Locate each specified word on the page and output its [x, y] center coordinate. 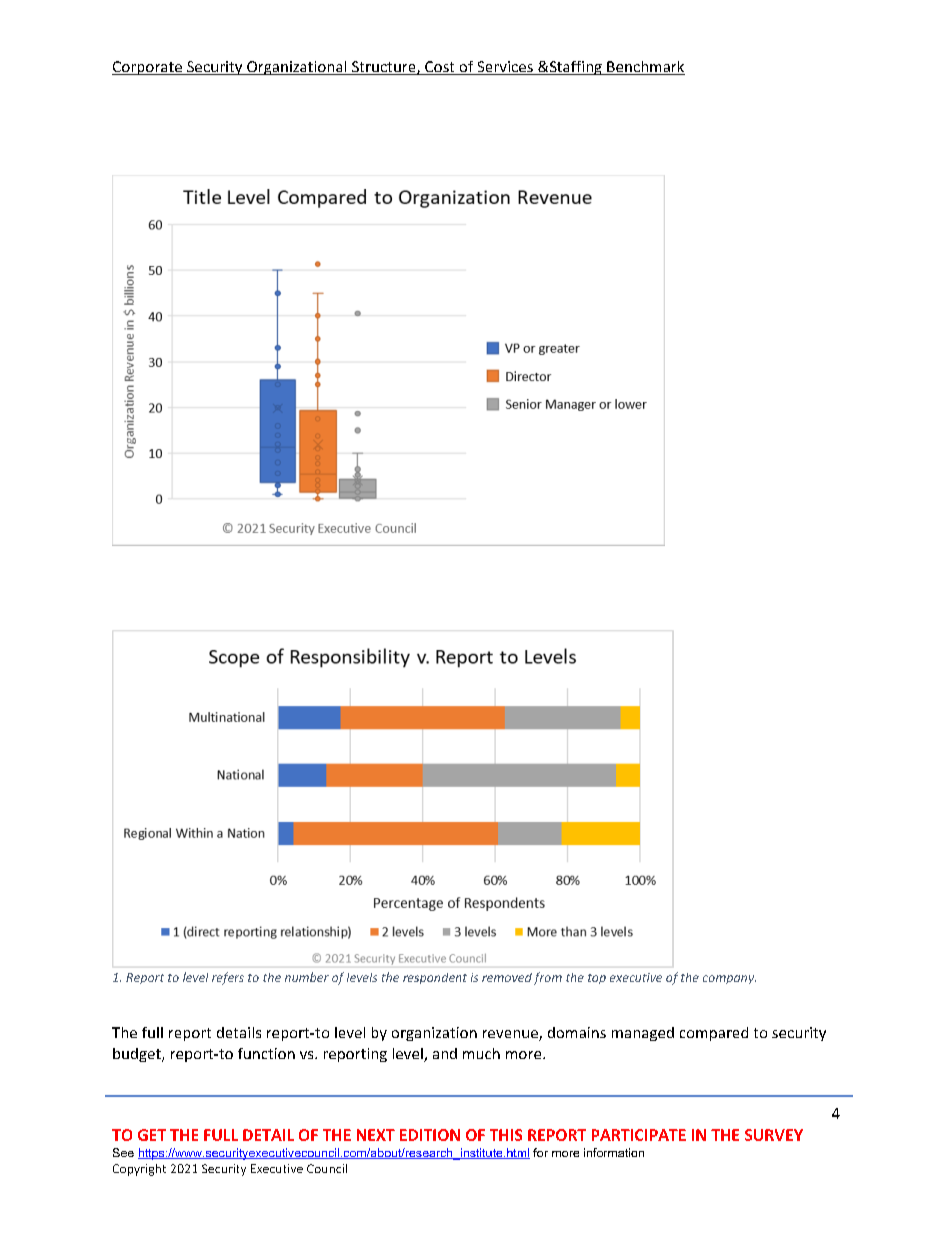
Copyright [139, 1170]
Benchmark [645, 68]
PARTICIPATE [639, 1135]
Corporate [148, 68]
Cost [440, 68]
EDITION [430, 1135]
